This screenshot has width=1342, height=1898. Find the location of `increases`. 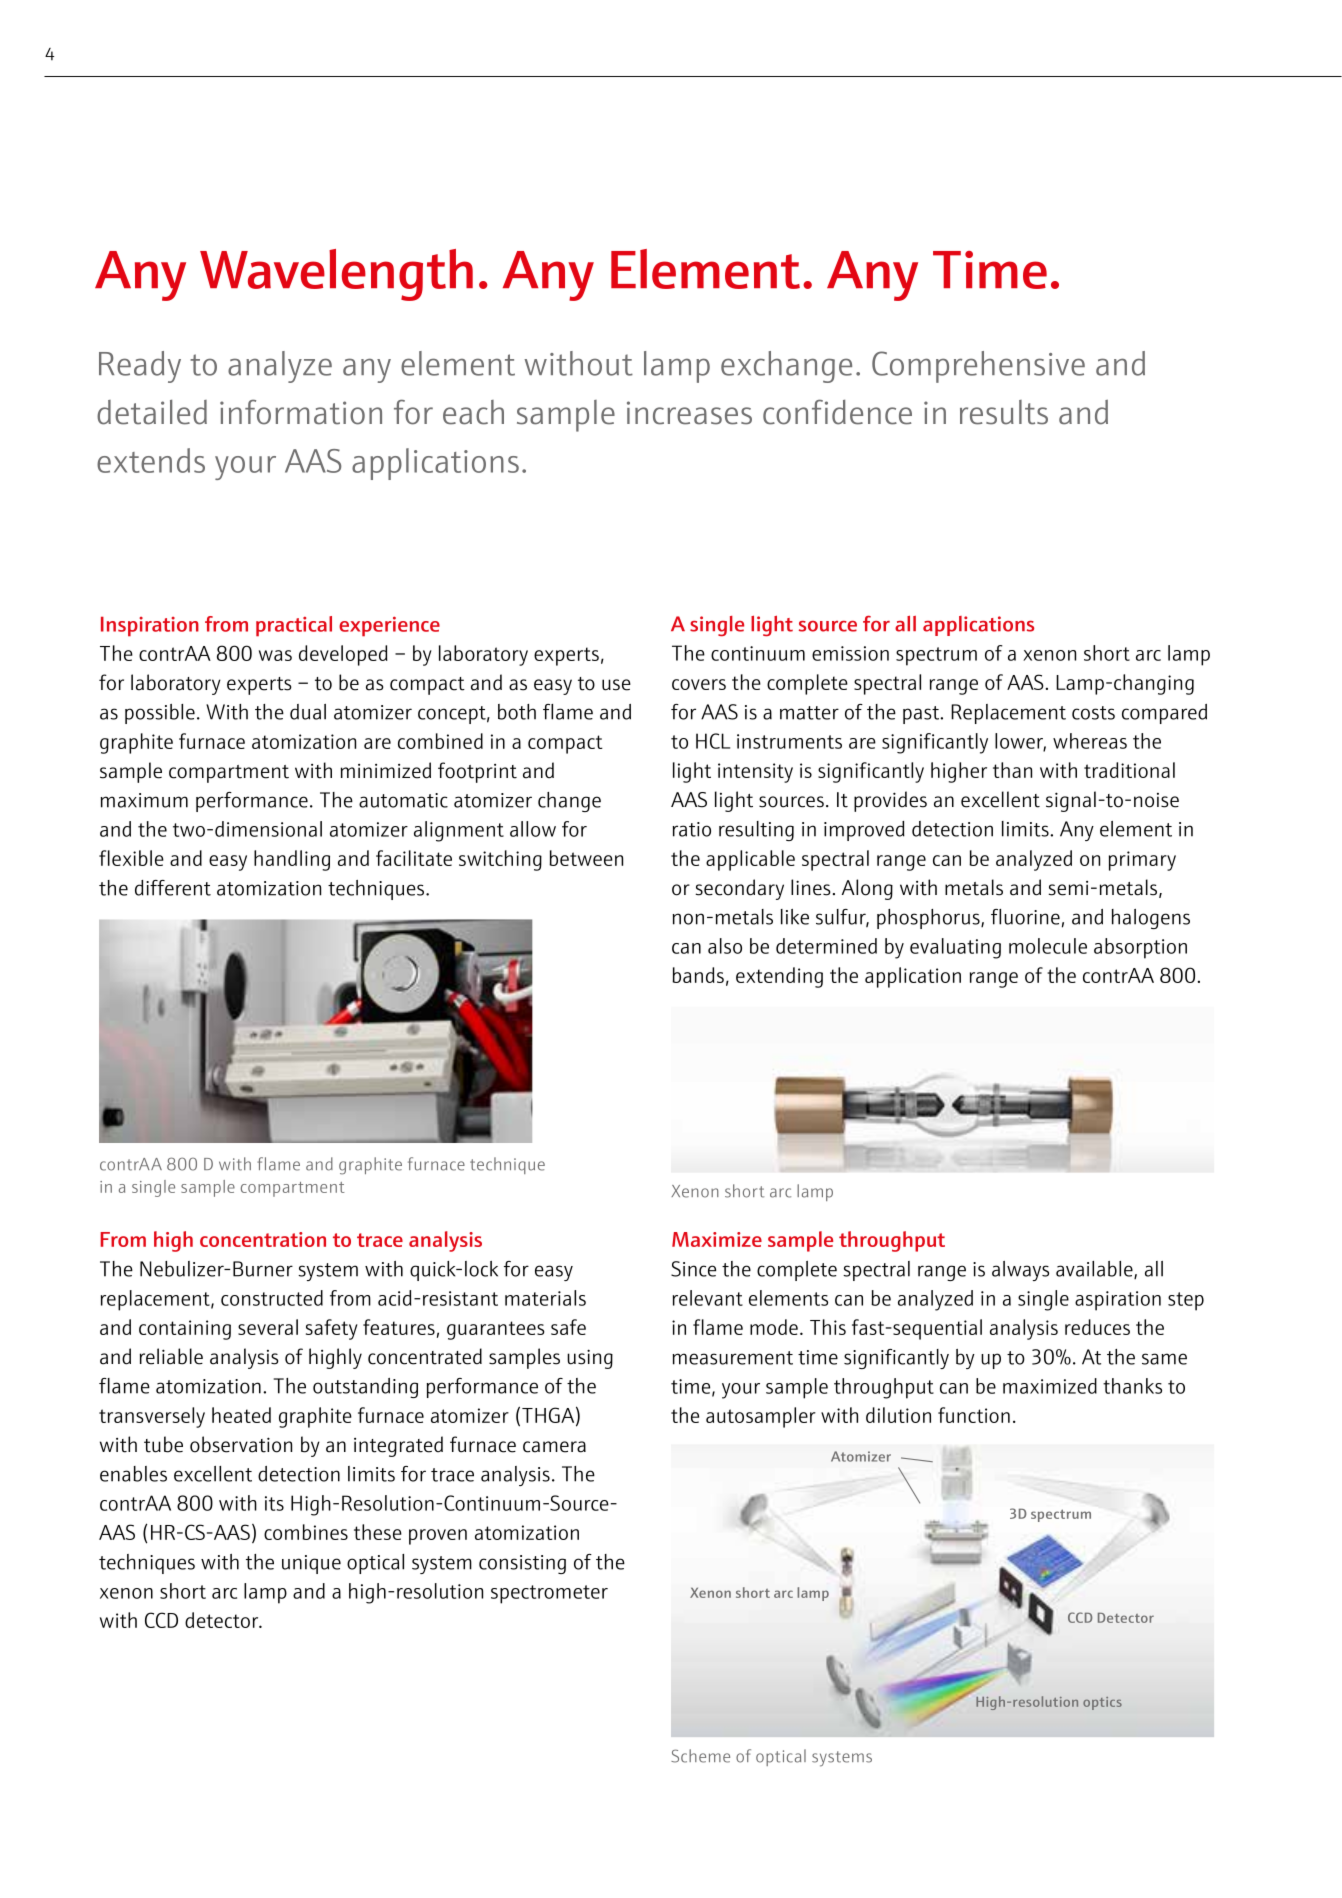

increases is located at coordinates (689, 413).
